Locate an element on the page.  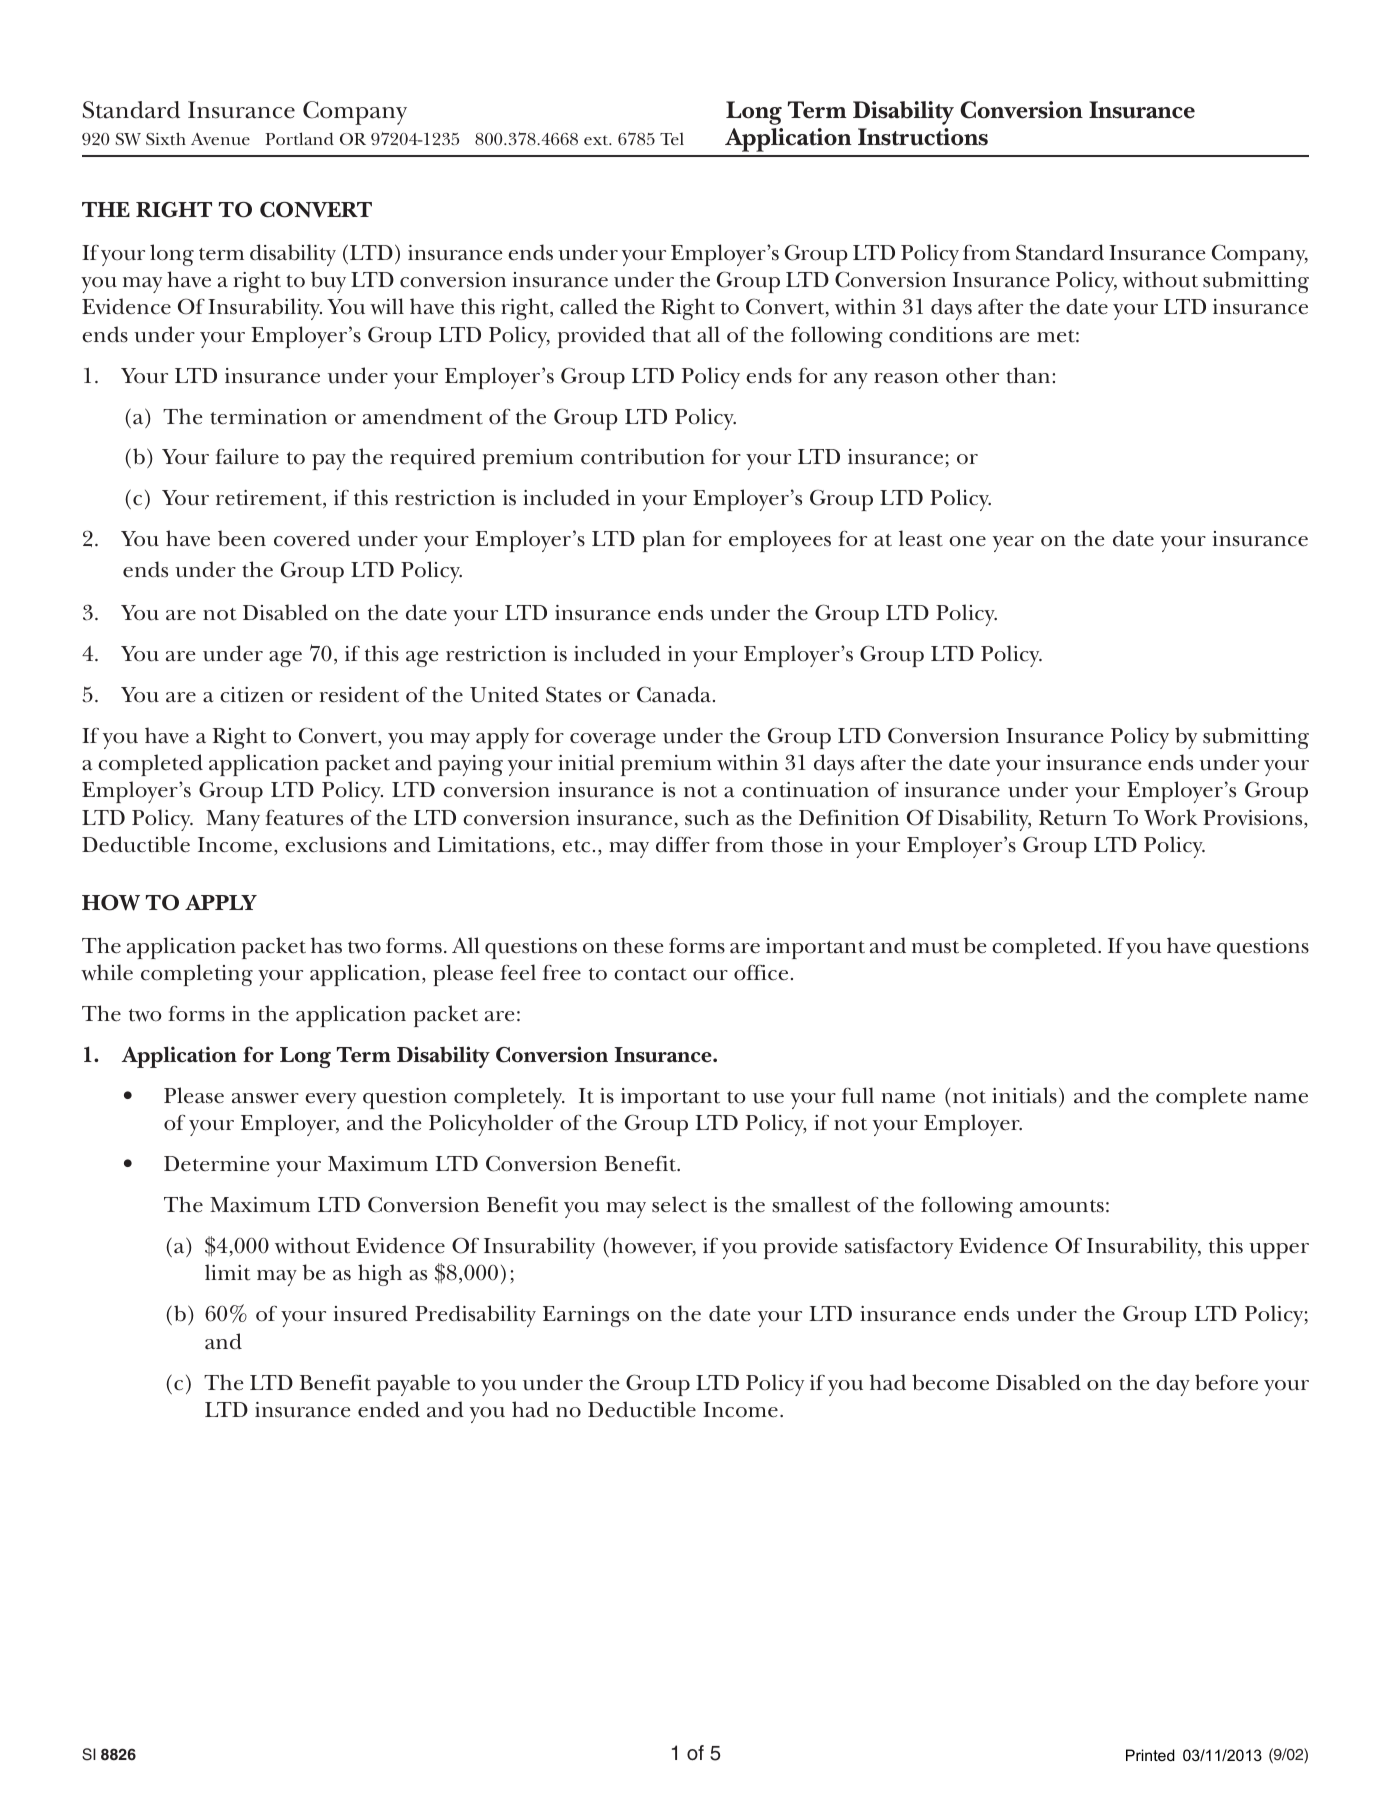
year is located at coordinates (1013, 544).
